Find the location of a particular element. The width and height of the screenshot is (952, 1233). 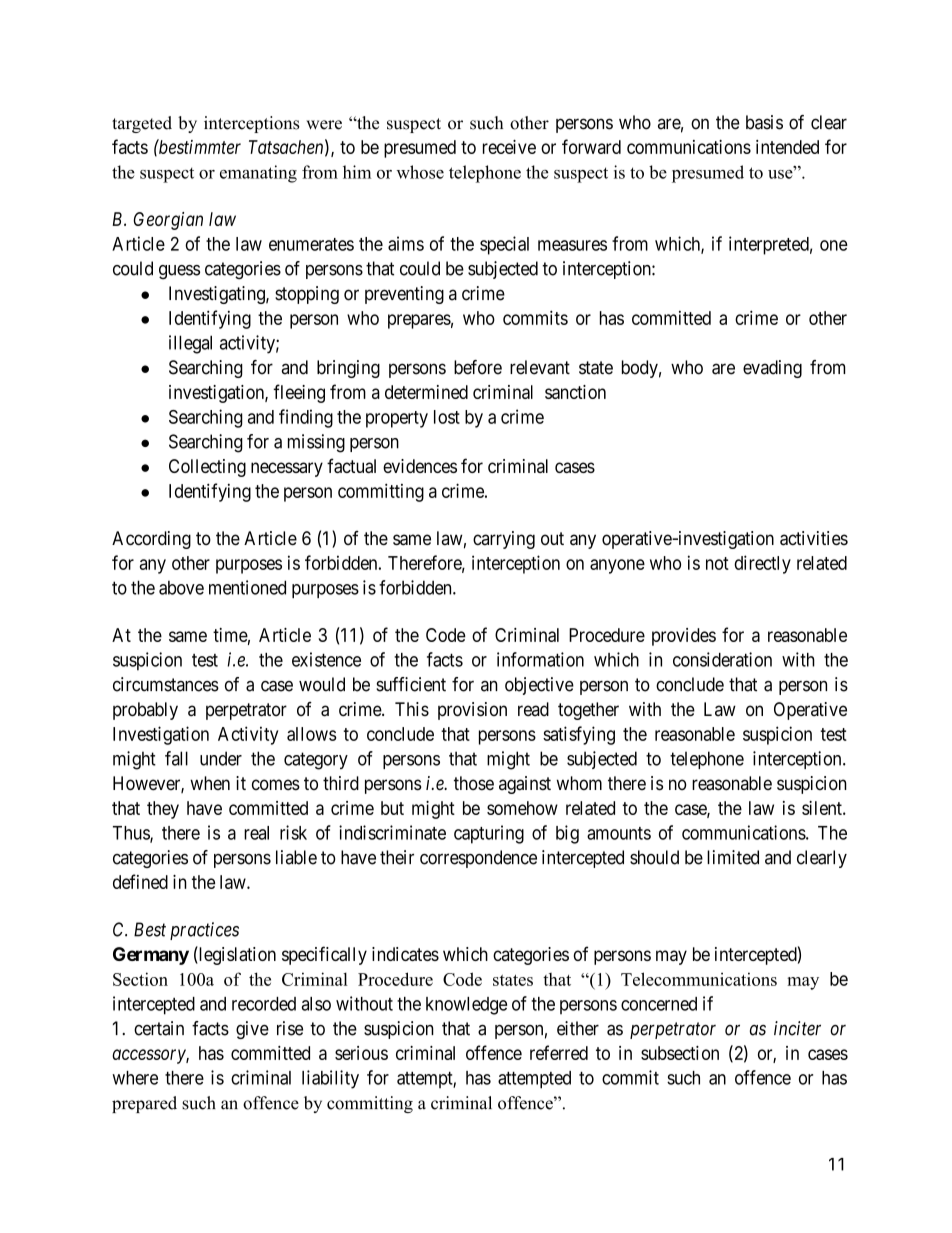

information is located at coordinates (540, 659).
